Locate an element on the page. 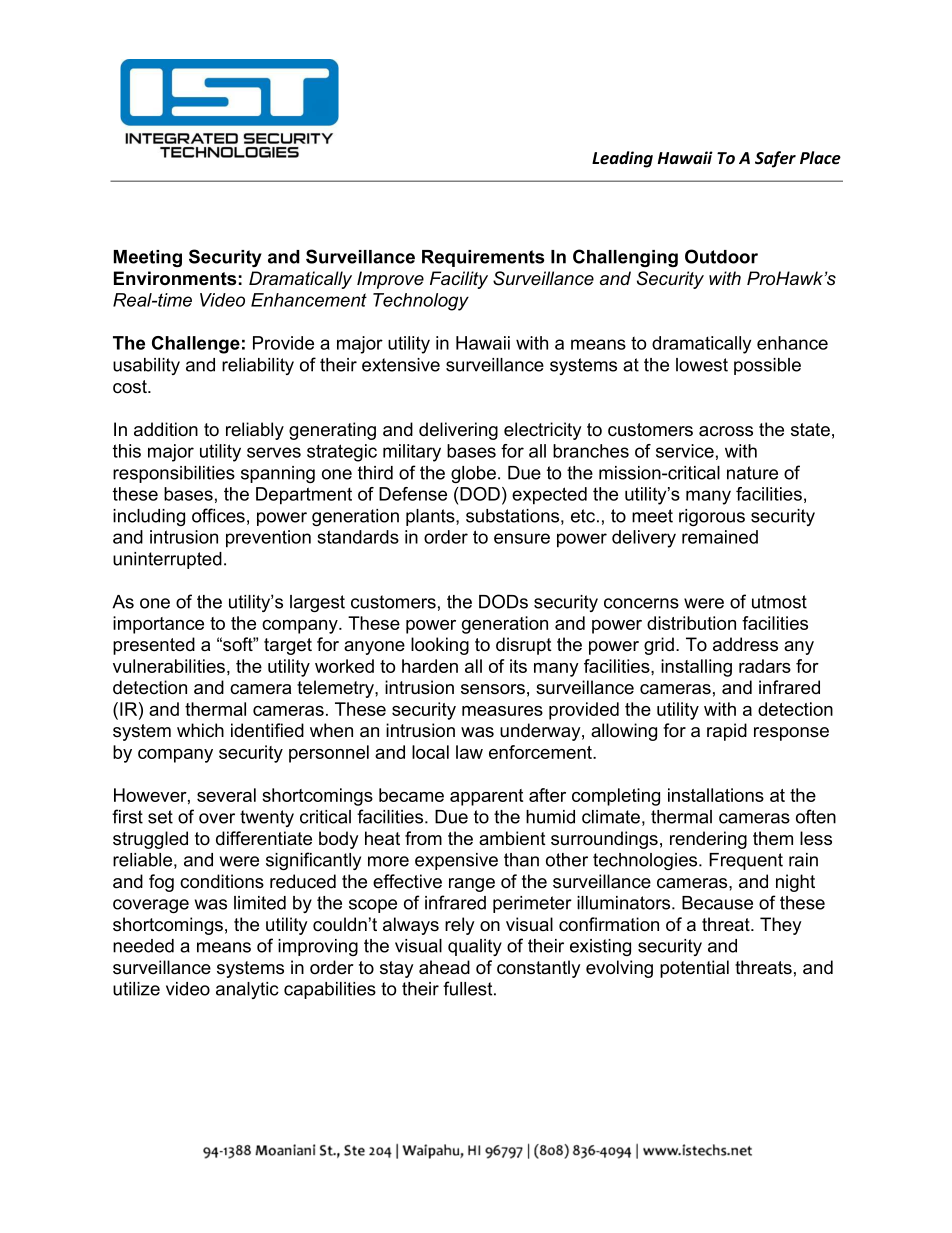 Image resolution: width=952 pixels, height=1233 pixels. Environments is located at coordinates (175, 278).
